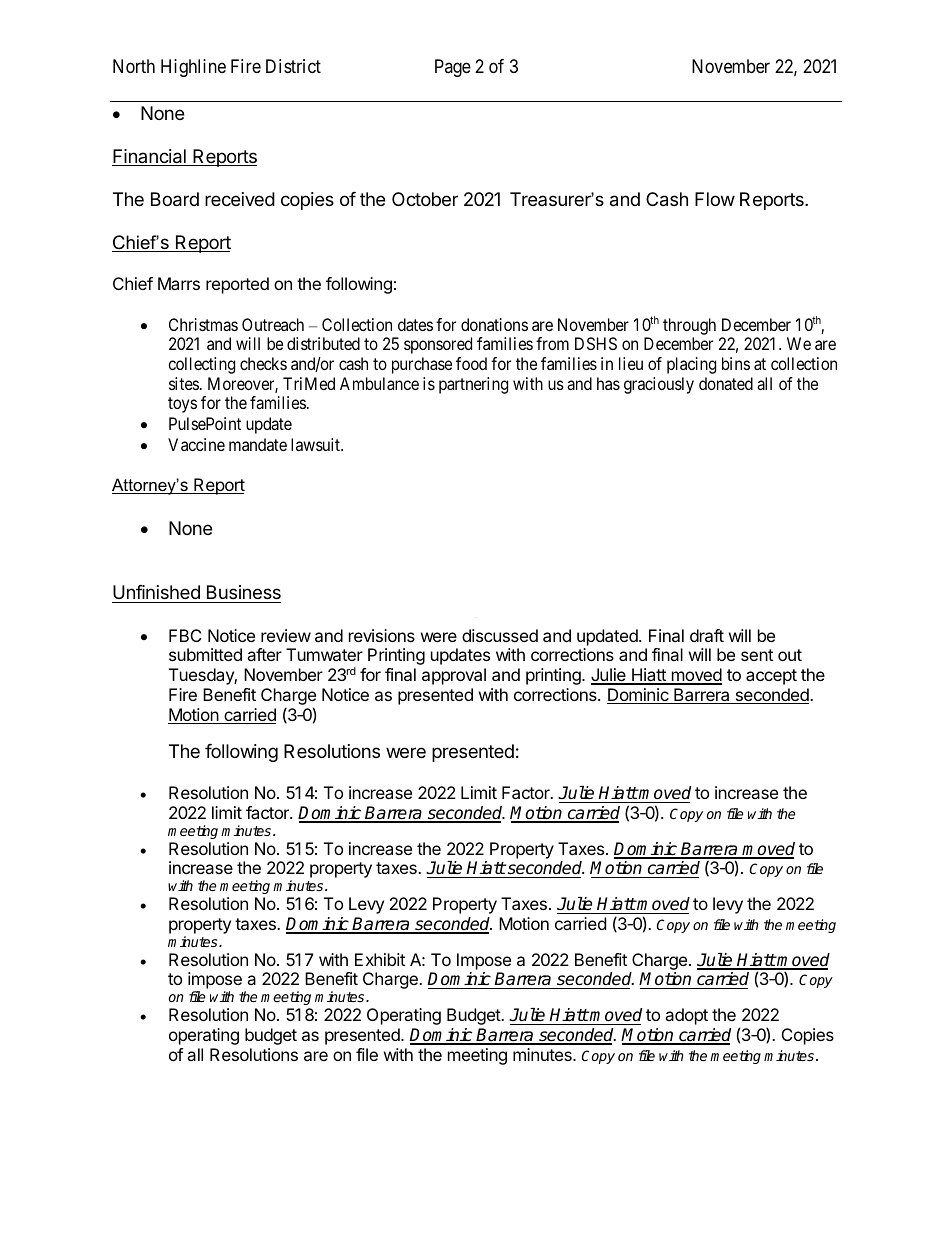 The width and height of the document is (952, 1233). Describe the element at coordinates (380, 959) in the document. I see `Exhibit` at that location.
